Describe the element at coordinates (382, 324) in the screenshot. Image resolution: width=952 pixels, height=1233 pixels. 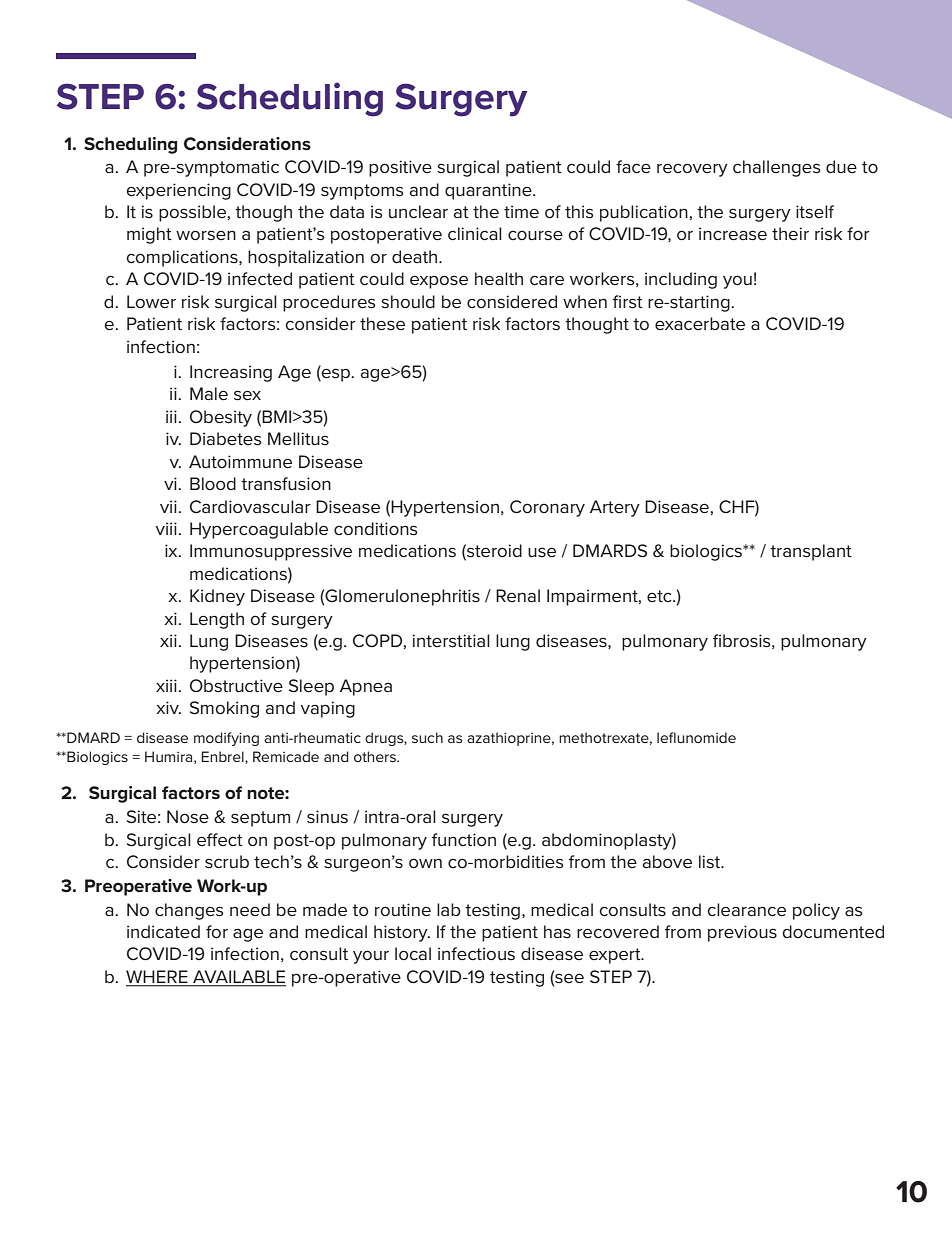
I see `these` at that location.
